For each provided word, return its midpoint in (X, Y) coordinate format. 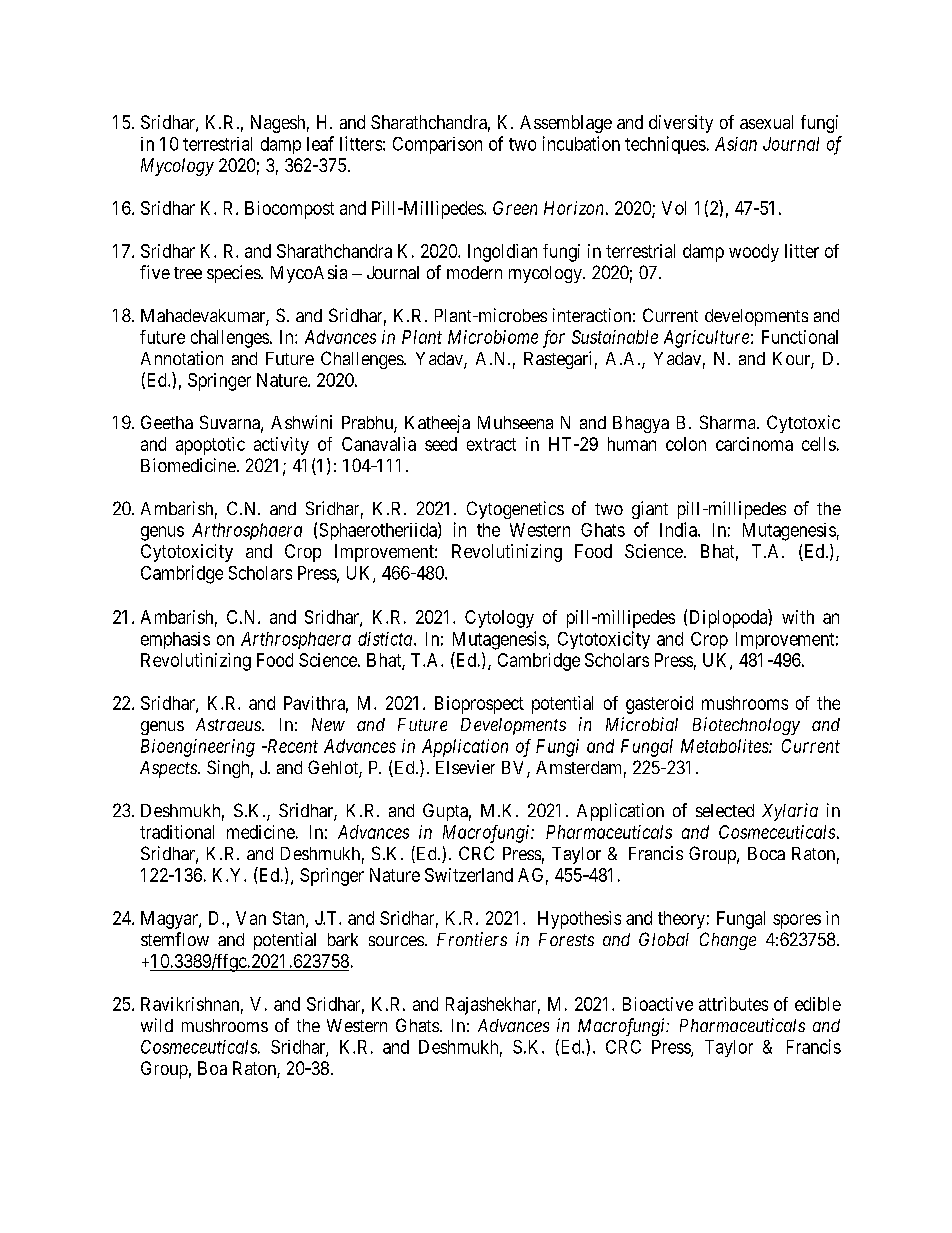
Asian (736, 144)
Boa (212, 1068)
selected (725, 810)
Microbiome (493, 337)
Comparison (437, 145)
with (798, 617)
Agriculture (706, 339)
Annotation (182, 358)
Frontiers (472, 939)
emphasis (175, 640)
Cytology (499, 619)
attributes (733, 1004)
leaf (320, 143)
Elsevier (465, 767)
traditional (177, 832)
